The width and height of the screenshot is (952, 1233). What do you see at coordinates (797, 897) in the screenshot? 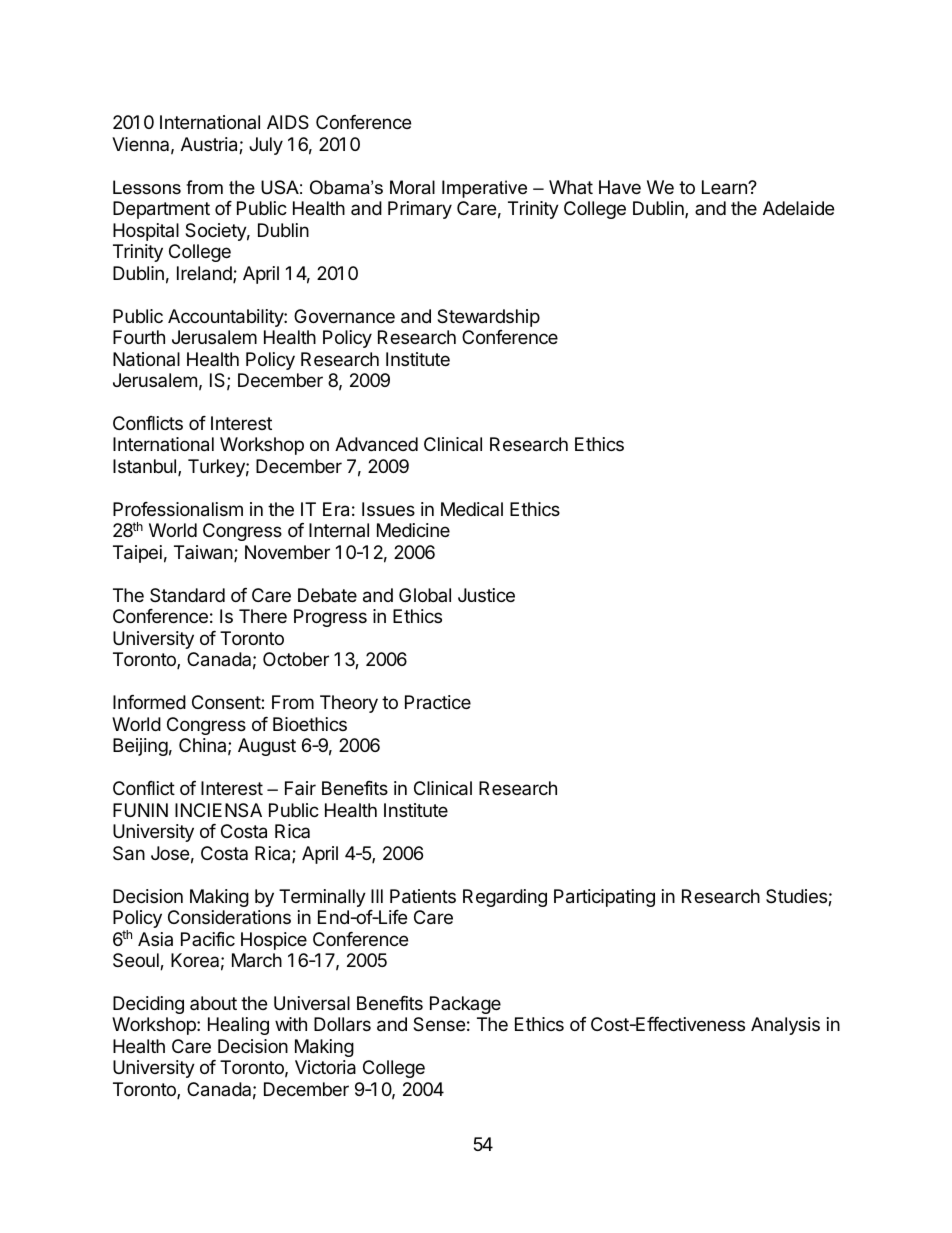
I see `Studies` at bounding box center [797, 897].
